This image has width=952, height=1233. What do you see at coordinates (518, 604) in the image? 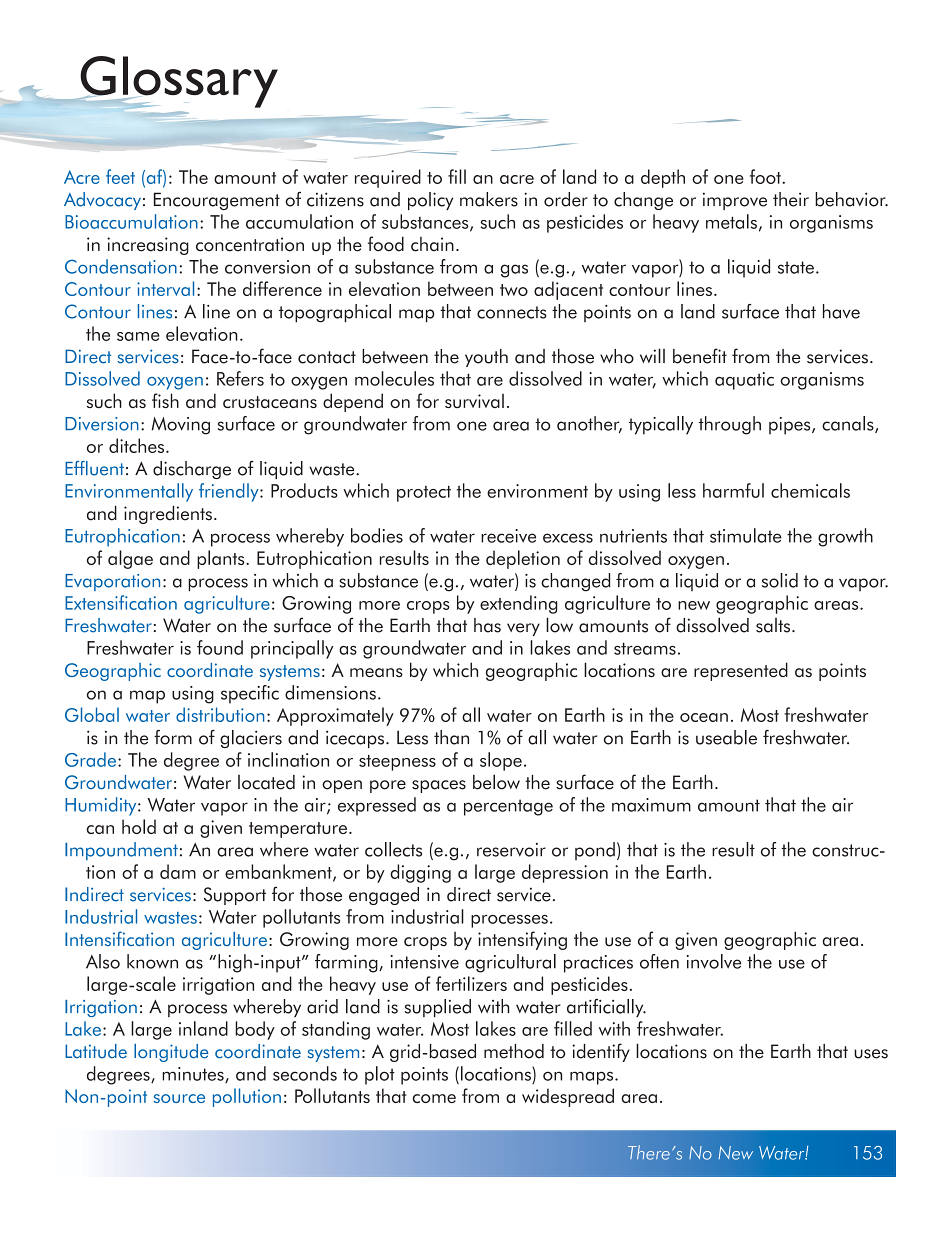
I see `extending` at bounding box center [518, 604].
